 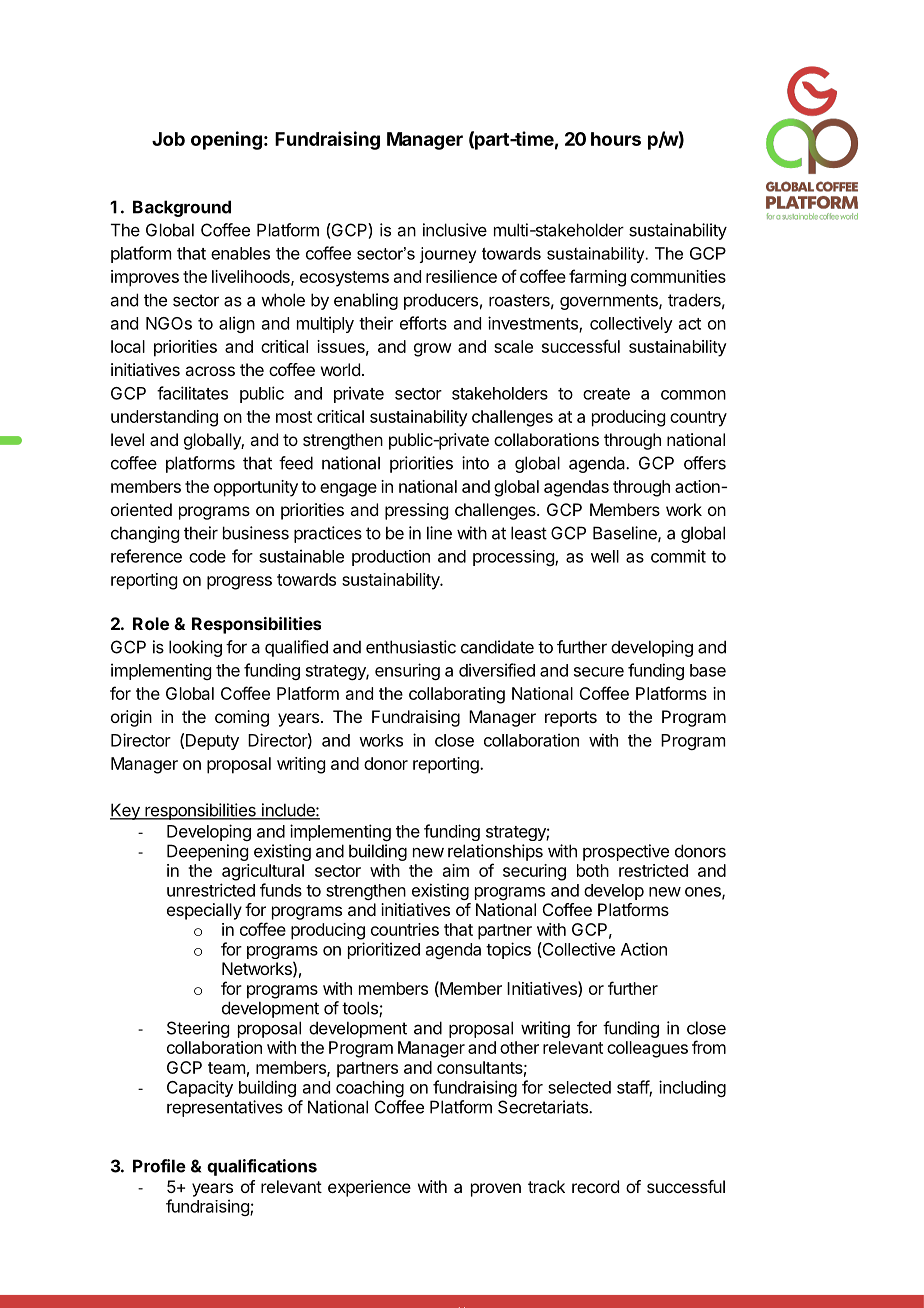 I want to click on secure, so click(x=599, y=672).
